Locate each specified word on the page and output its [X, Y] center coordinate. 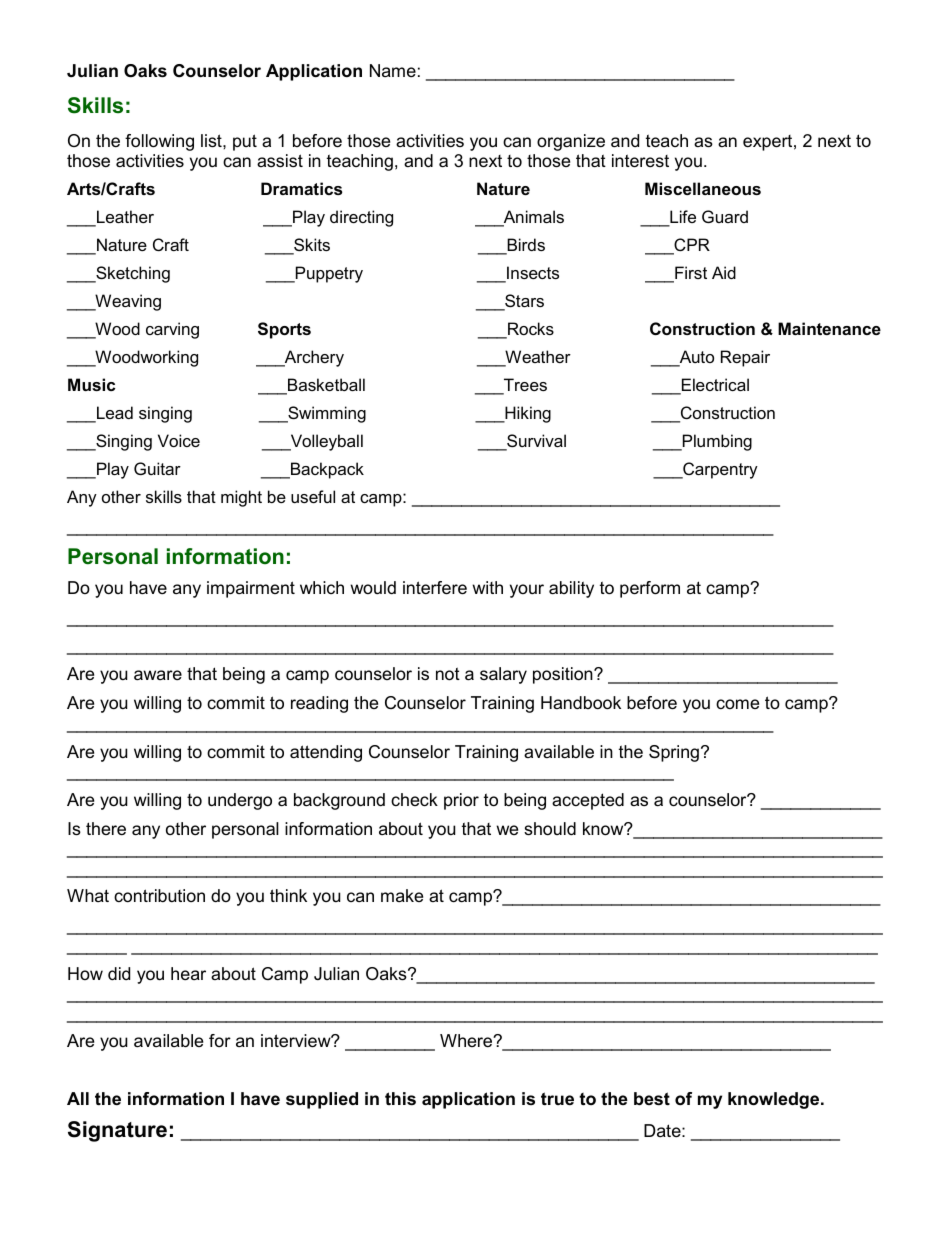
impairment [251, 589]
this [400, 1099]
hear [188, 973]
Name [393, 70]
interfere [435, 588]
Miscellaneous [703, 188]
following [159, 142]
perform [650, 589]
